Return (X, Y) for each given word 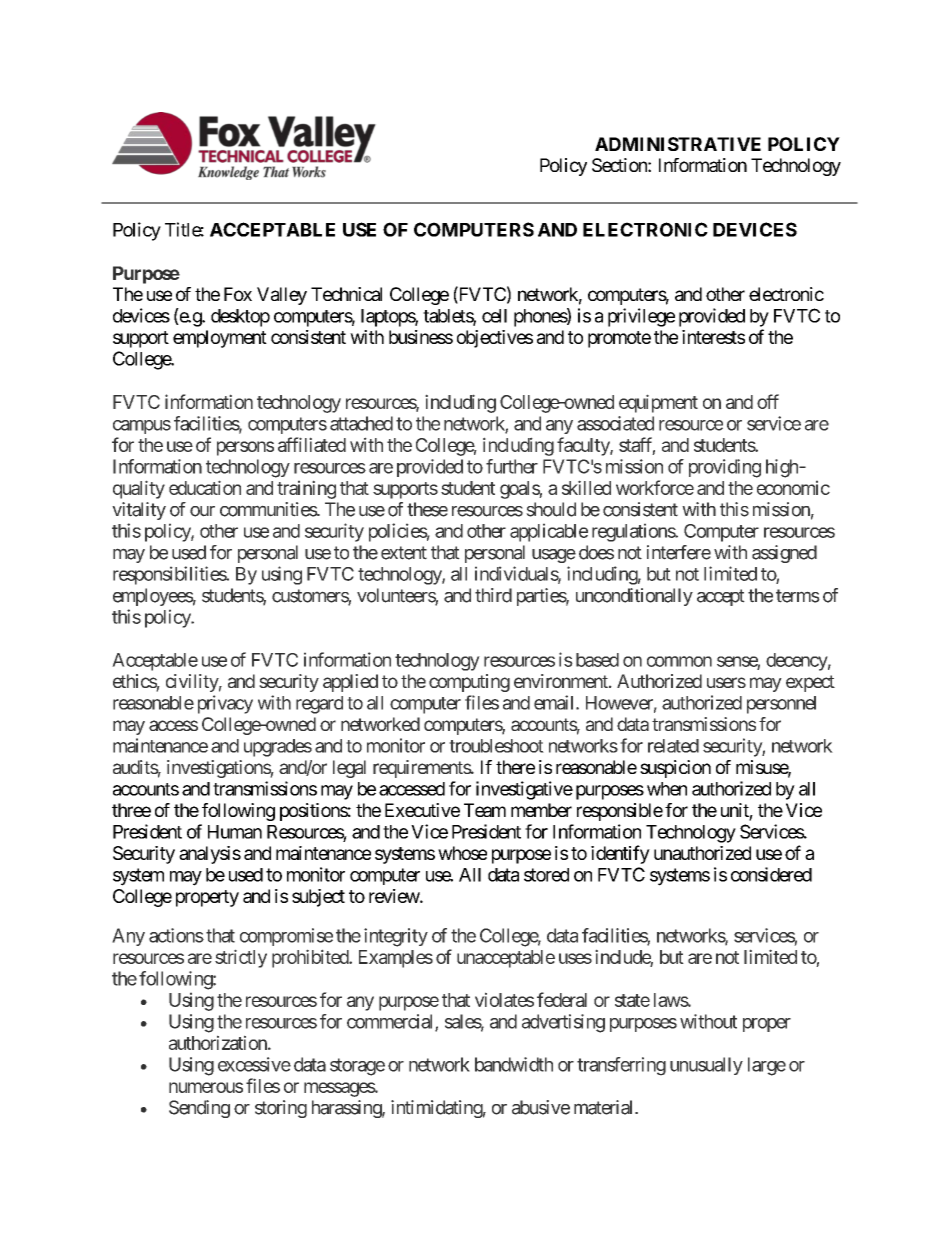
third (493, 595)
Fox (238, 294)
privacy (225, 704)
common (679, 661)
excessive (254, 1064)
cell (494, 316)
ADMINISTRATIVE (678, 144)
